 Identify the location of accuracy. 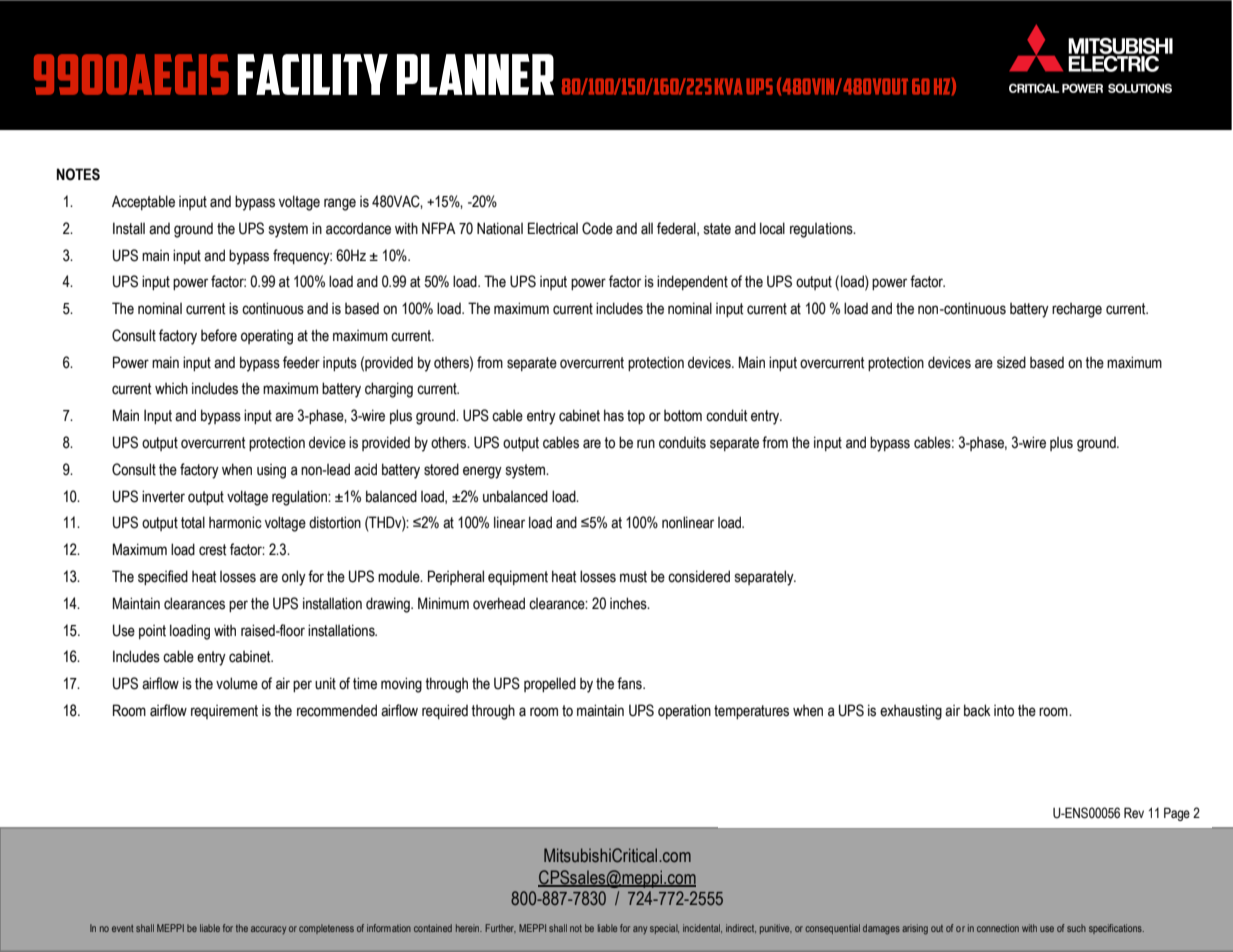
(268, 930).
